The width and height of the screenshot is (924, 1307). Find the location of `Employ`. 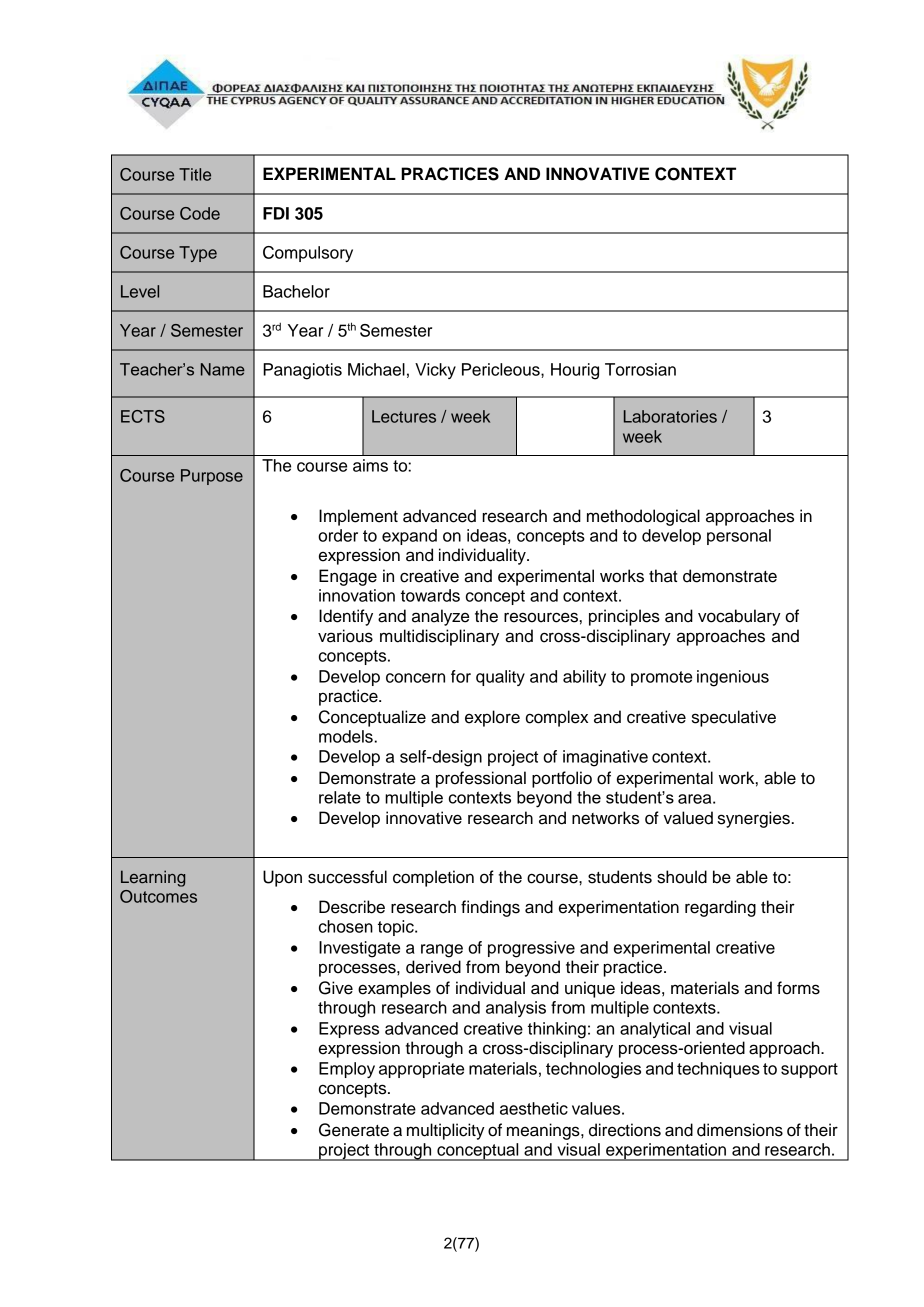

Employ is located at coordinates (347, 1070).
